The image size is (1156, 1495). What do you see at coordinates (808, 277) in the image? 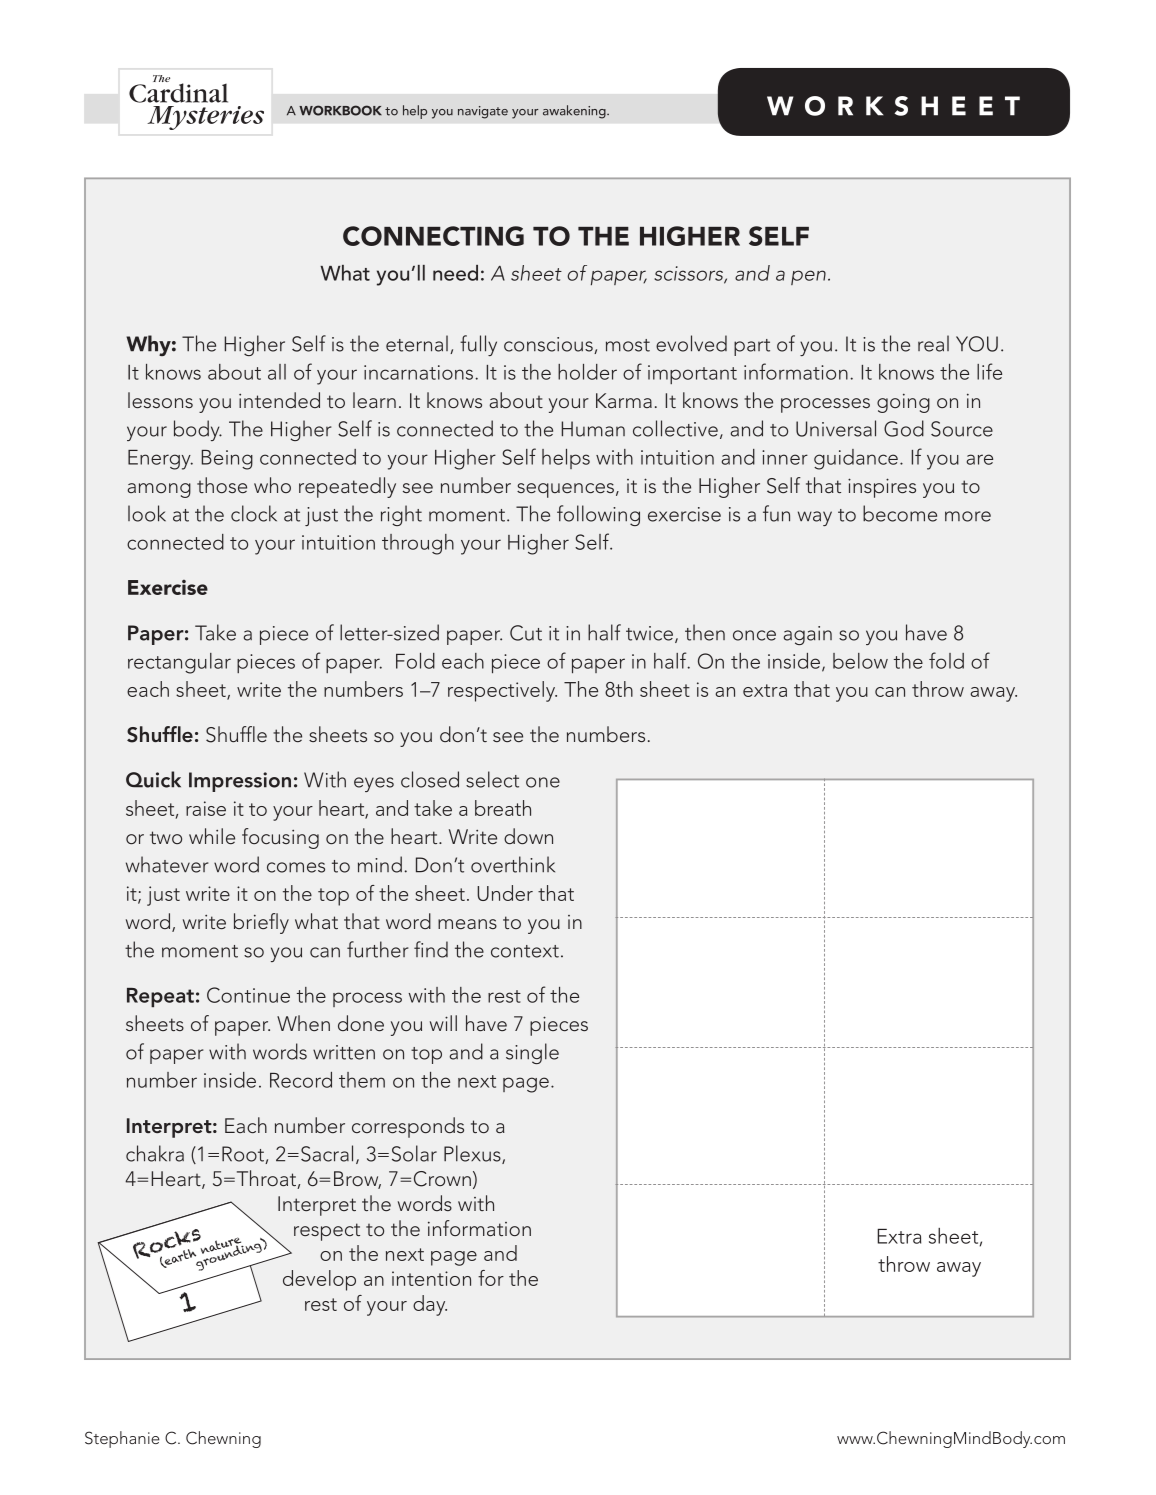
I see `pen` at bounding box center [808, 277].
